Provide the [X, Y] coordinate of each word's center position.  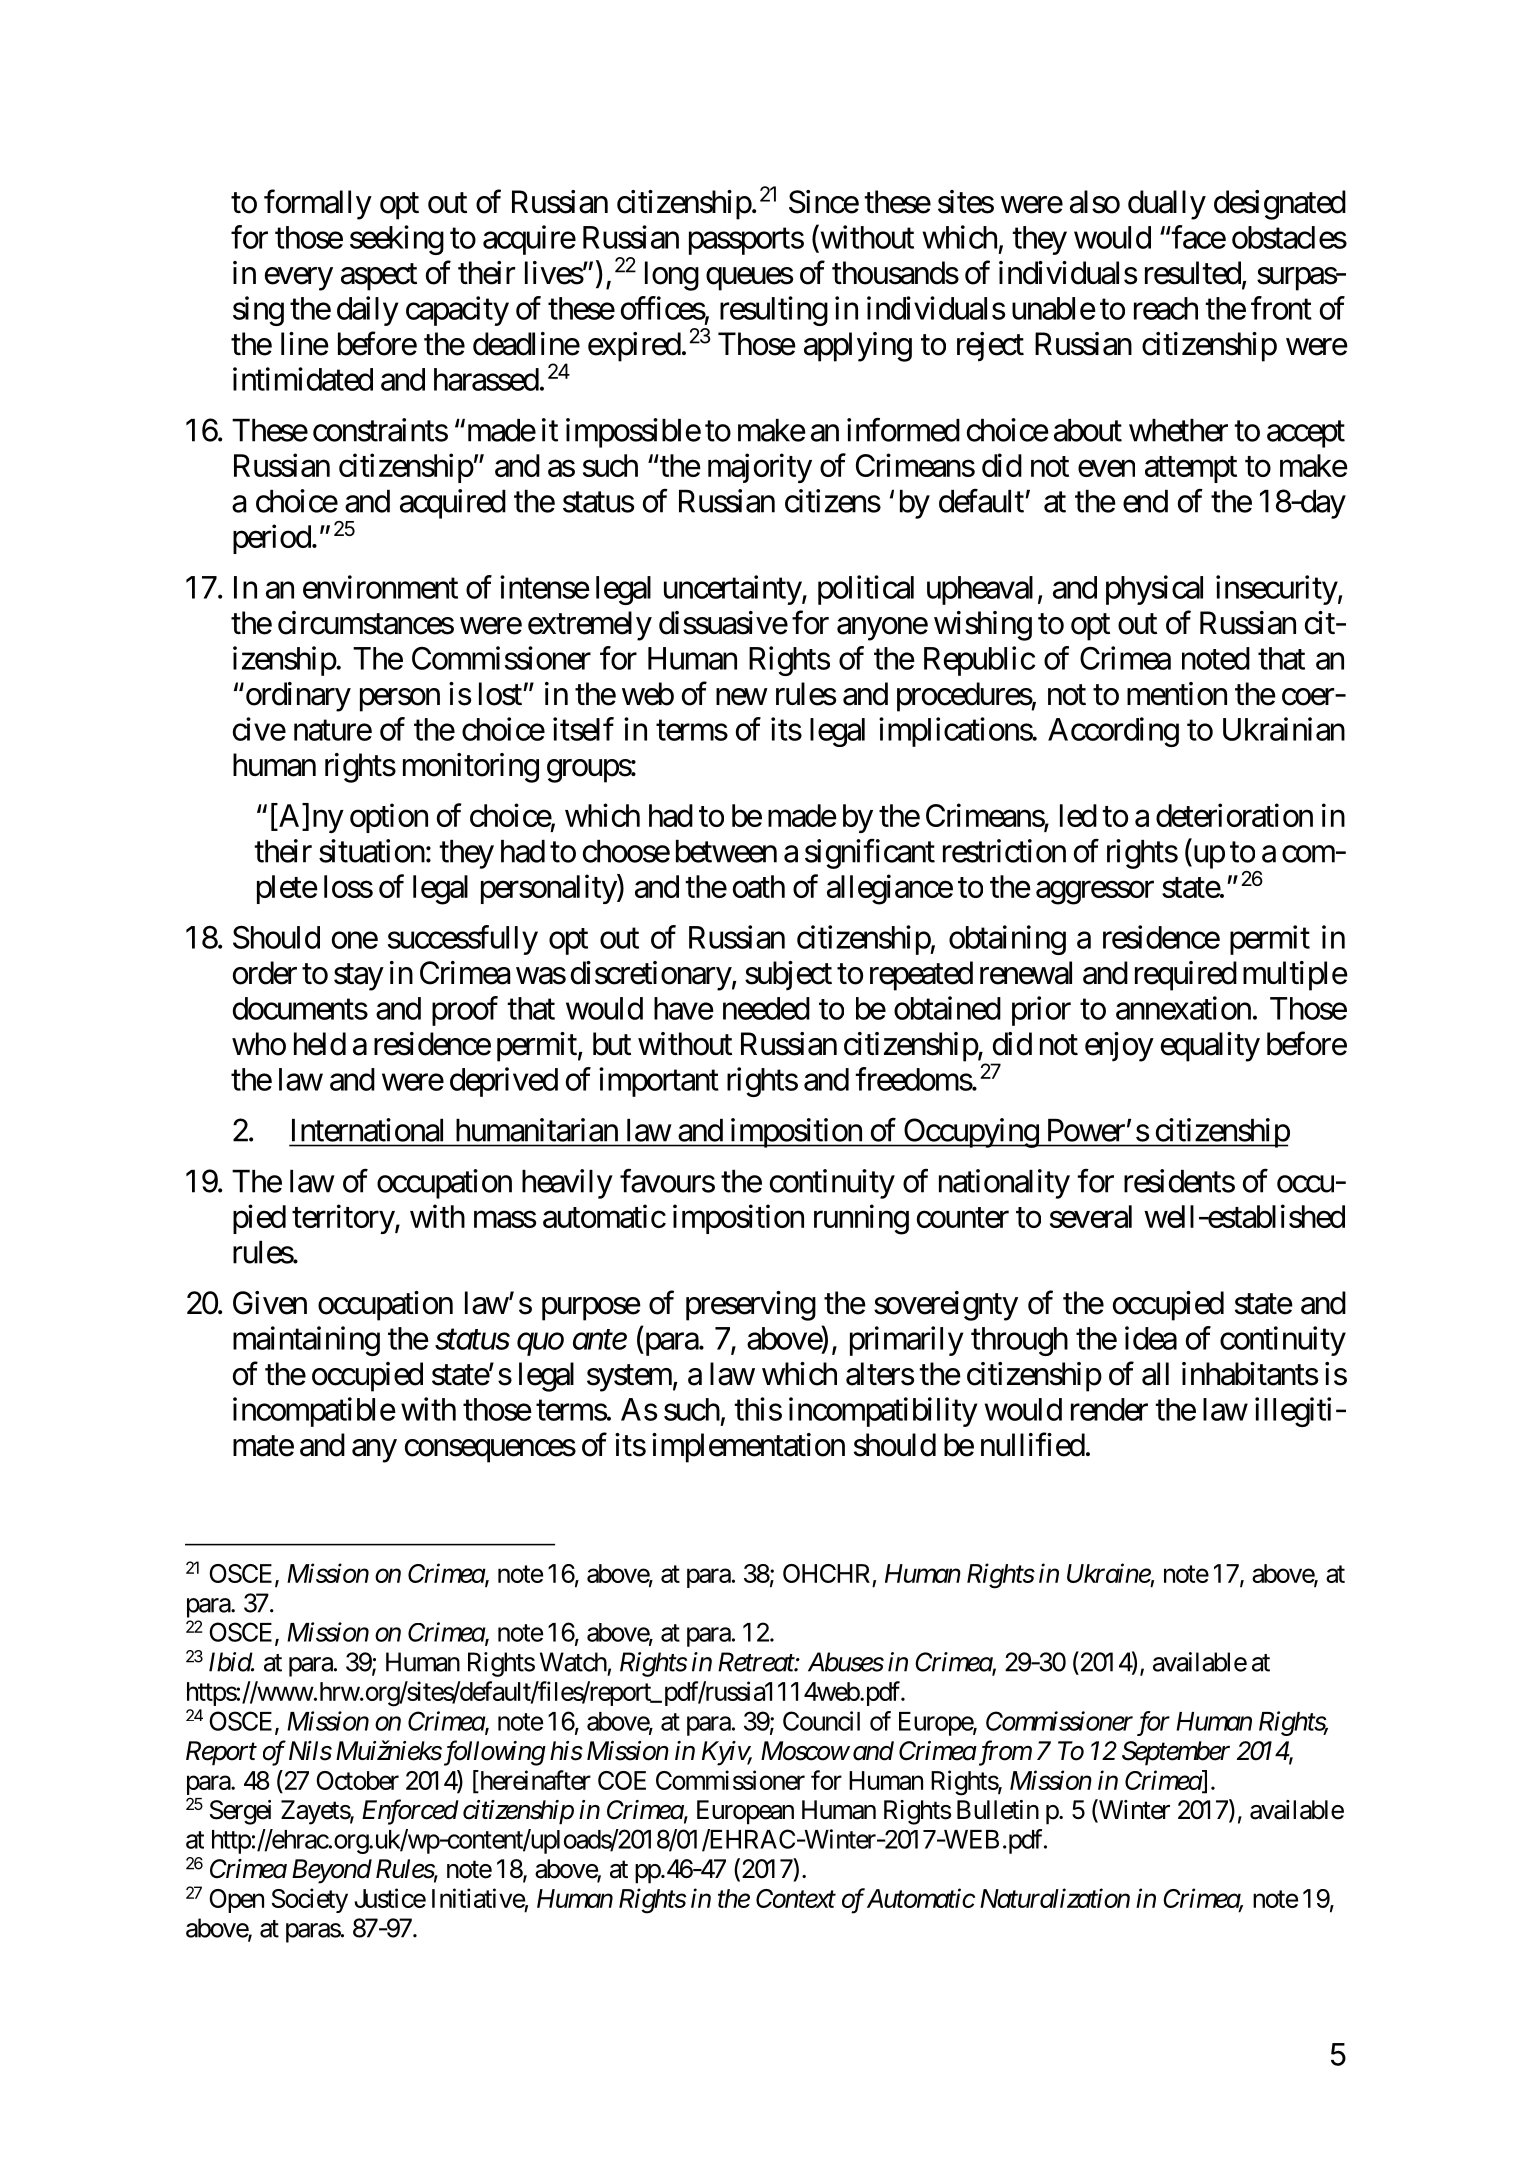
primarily [906, 1341]
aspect [379, 277]
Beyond [332, 1871]
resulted [1193, 273]
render [1109, 1409]
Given [270, 1303]
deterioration [1234, 815]
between [726, 851]
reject [990, 347]
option [389, 818]
